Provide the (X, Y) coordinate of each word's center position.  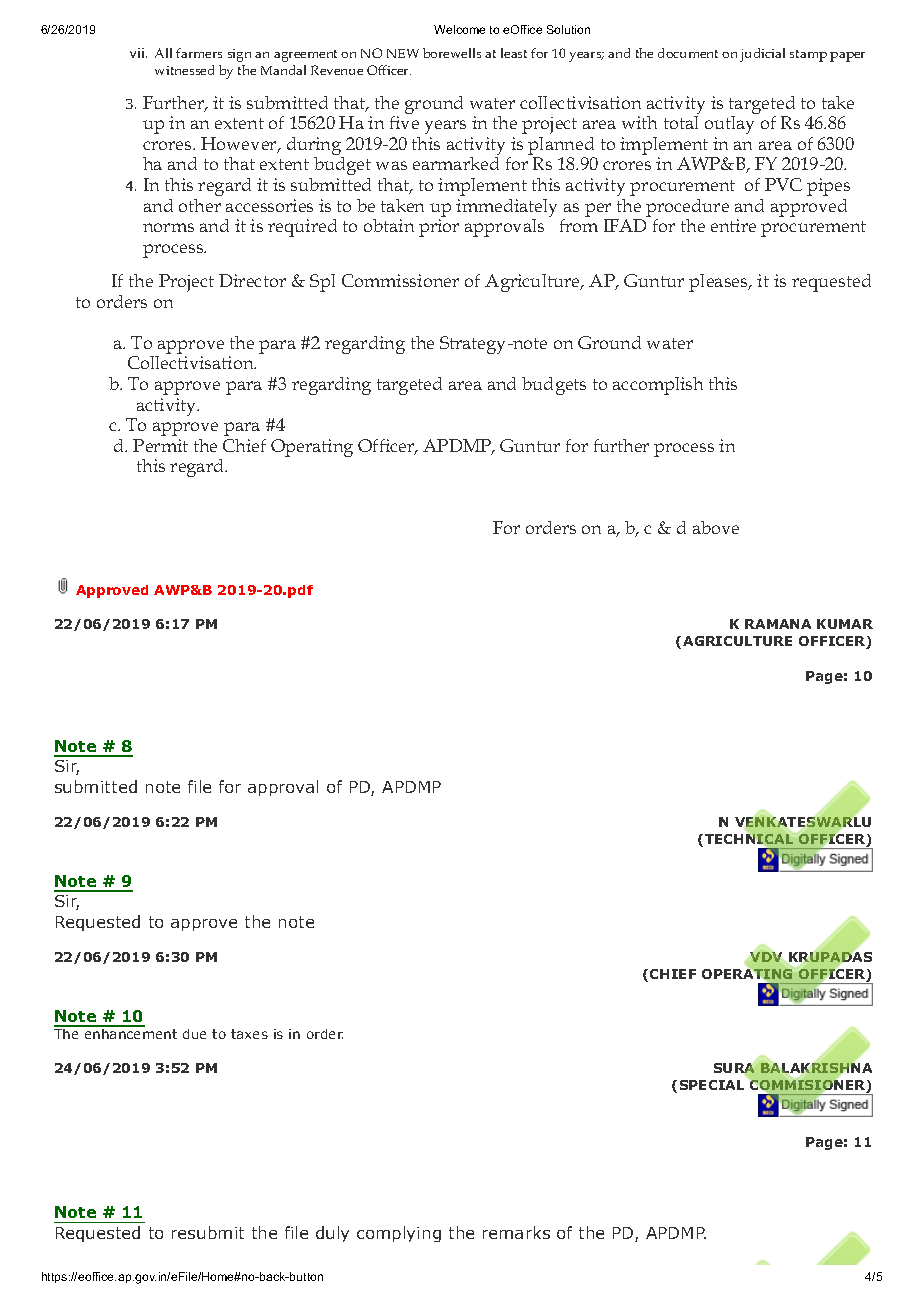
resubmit (208, 1232)
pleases (719, 283)
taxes (249, 1034)
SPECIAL (712, 1085)
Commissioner (400, 280)
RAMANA (778, 624)
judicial (762, 55)
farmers (199, 53)
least (514, 53)
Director (252, 280)
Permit (160, 445)
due (194, 1034)
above (716, 527)
